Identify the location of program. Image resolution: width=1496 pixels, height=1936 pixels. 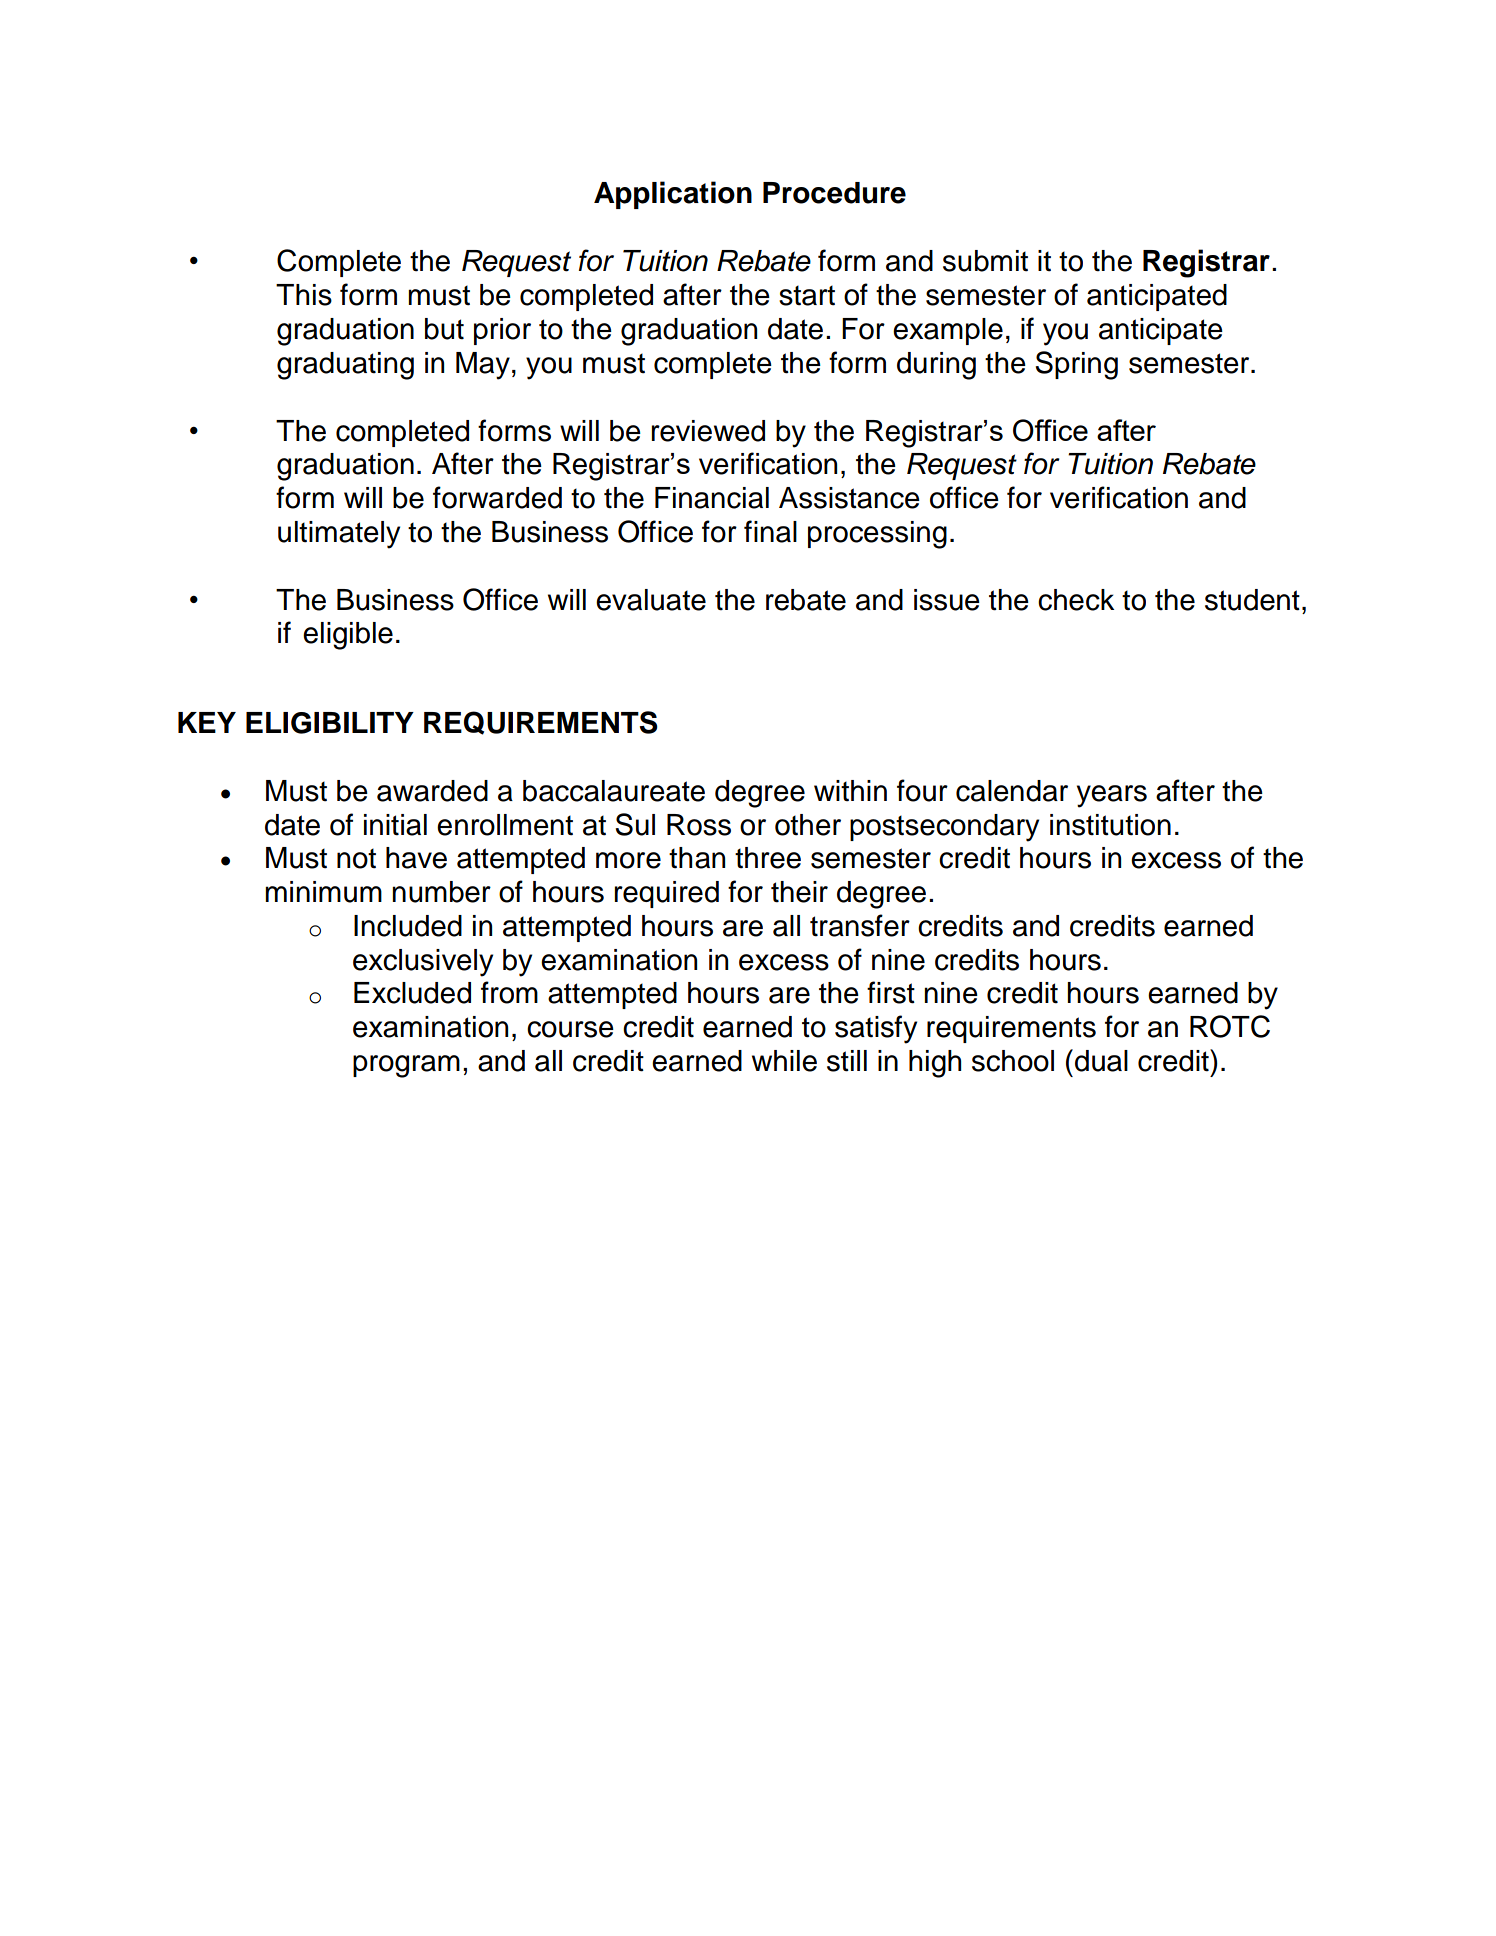
(406, 1066).
